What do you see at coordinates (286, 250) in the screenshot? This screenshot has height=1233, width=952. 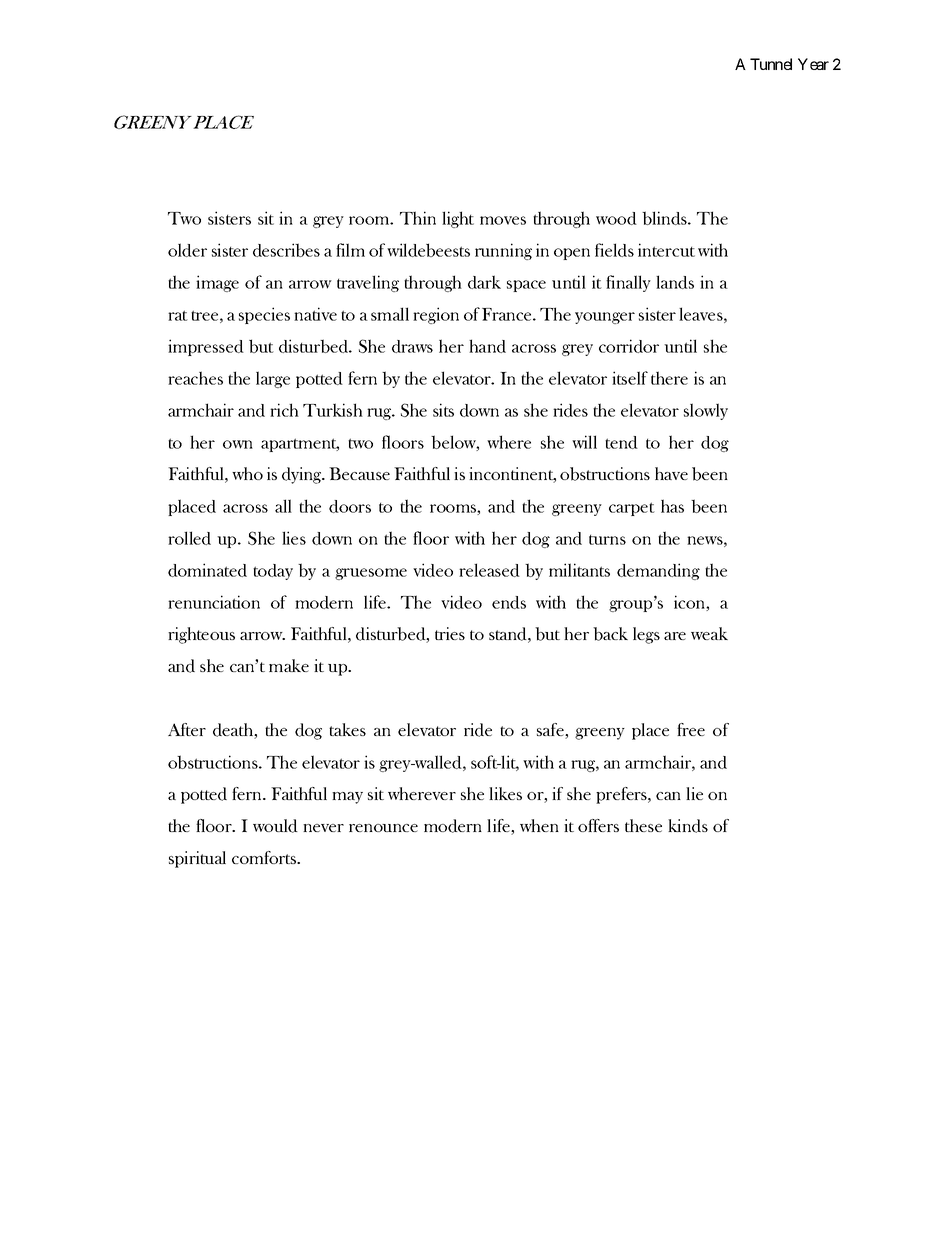 I see `describes` at bounding box center [286, 250].
